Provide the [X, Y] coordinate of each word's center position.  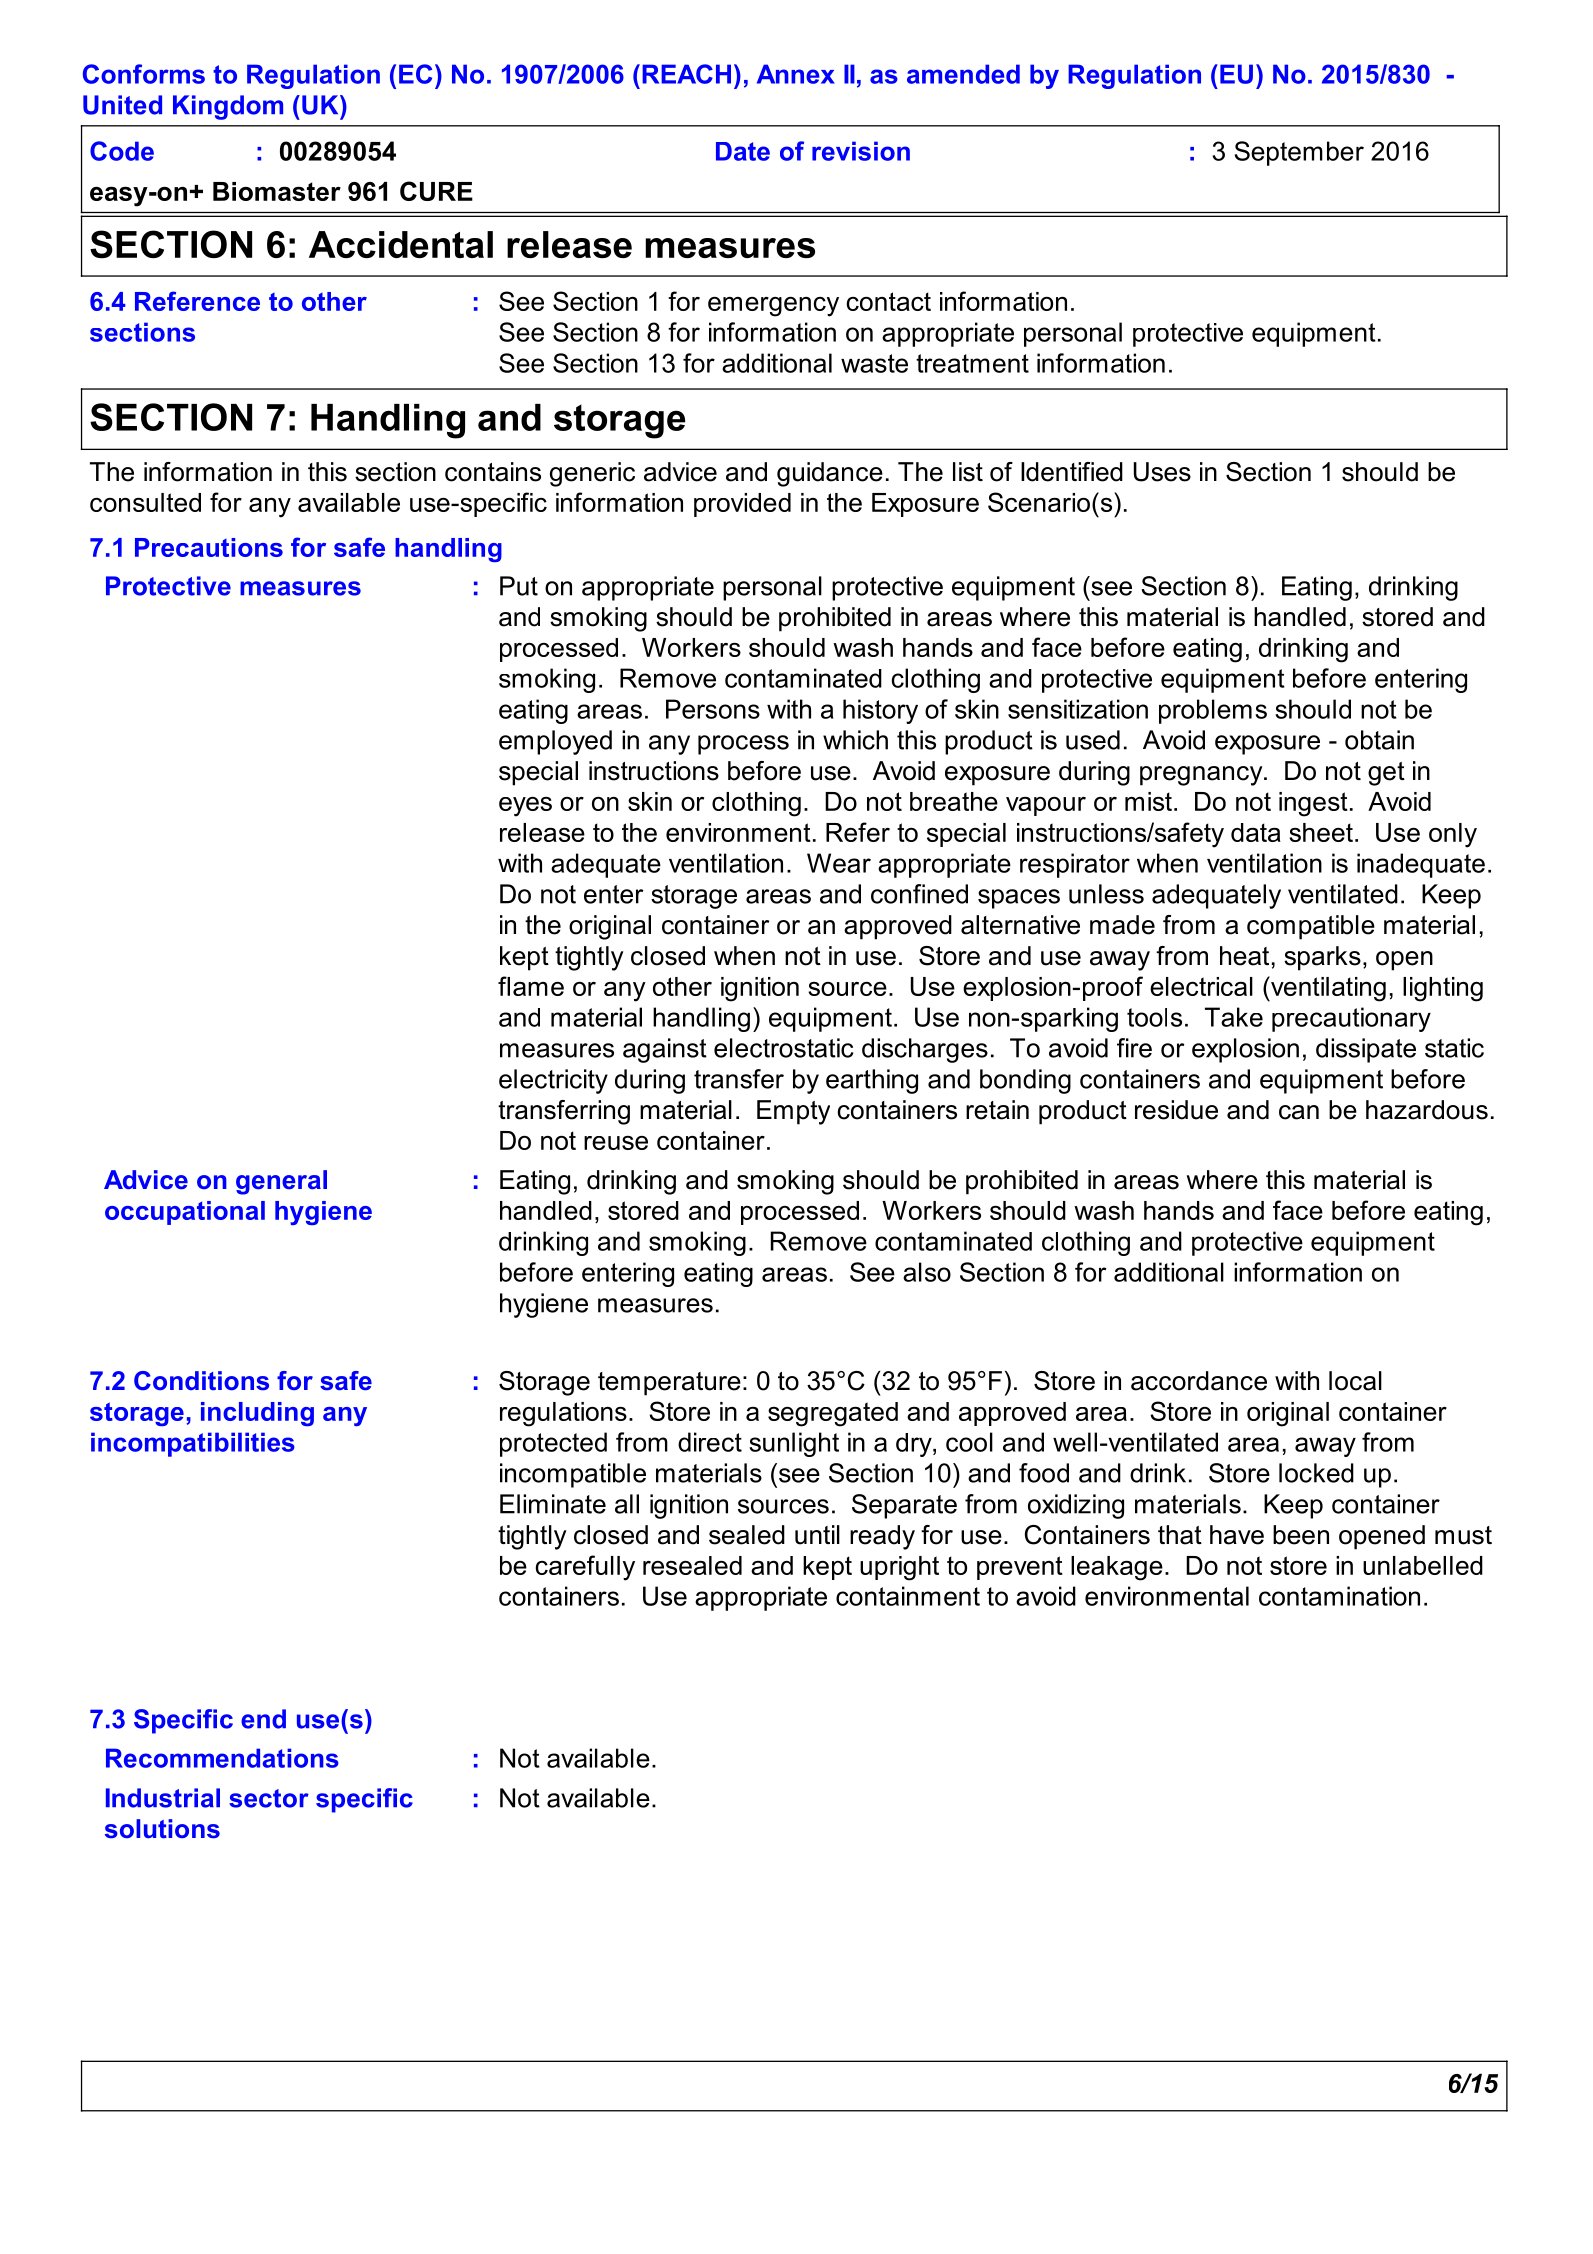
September [1299, 153]
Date [743, 151]
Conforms [144, 74]
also [927, 1272]
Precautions [209, 547]
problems [1213, 711]
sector [269, 1798]
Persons [713, 709]
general [281, 1182]
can [1299, 1112]
